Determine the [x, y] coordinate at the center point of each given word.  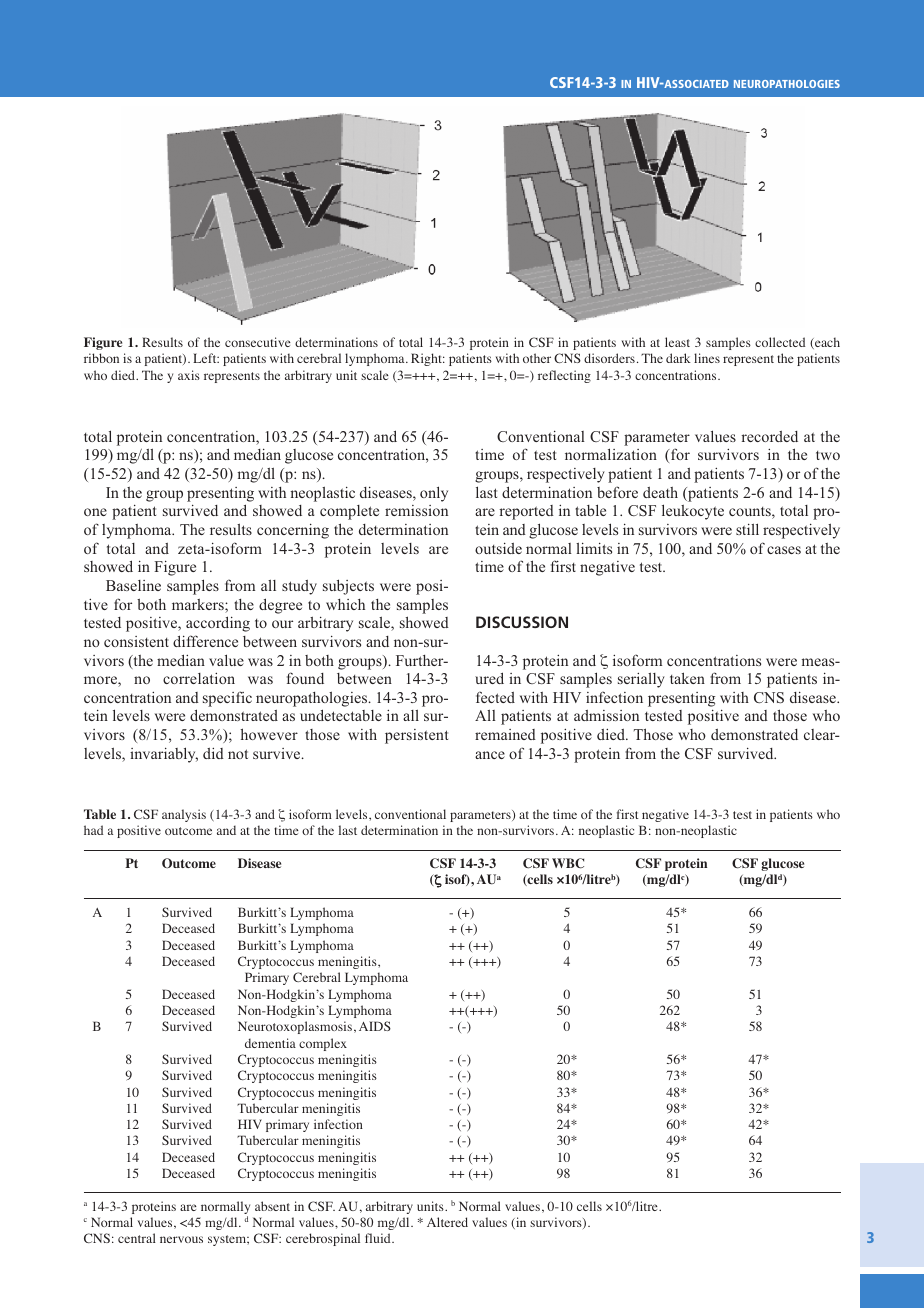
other [537, 358]
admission [606, 715]
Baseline [133, 585]
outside [498, 548]
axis [189, 375]
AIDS [375, 1026]
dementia [270, 1043]
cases [784, 550]
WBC [568, 863]
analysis [184, 815]
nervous [181, 1239]
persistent [416, 736]
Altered [447, 1222]
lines [707, 358]
